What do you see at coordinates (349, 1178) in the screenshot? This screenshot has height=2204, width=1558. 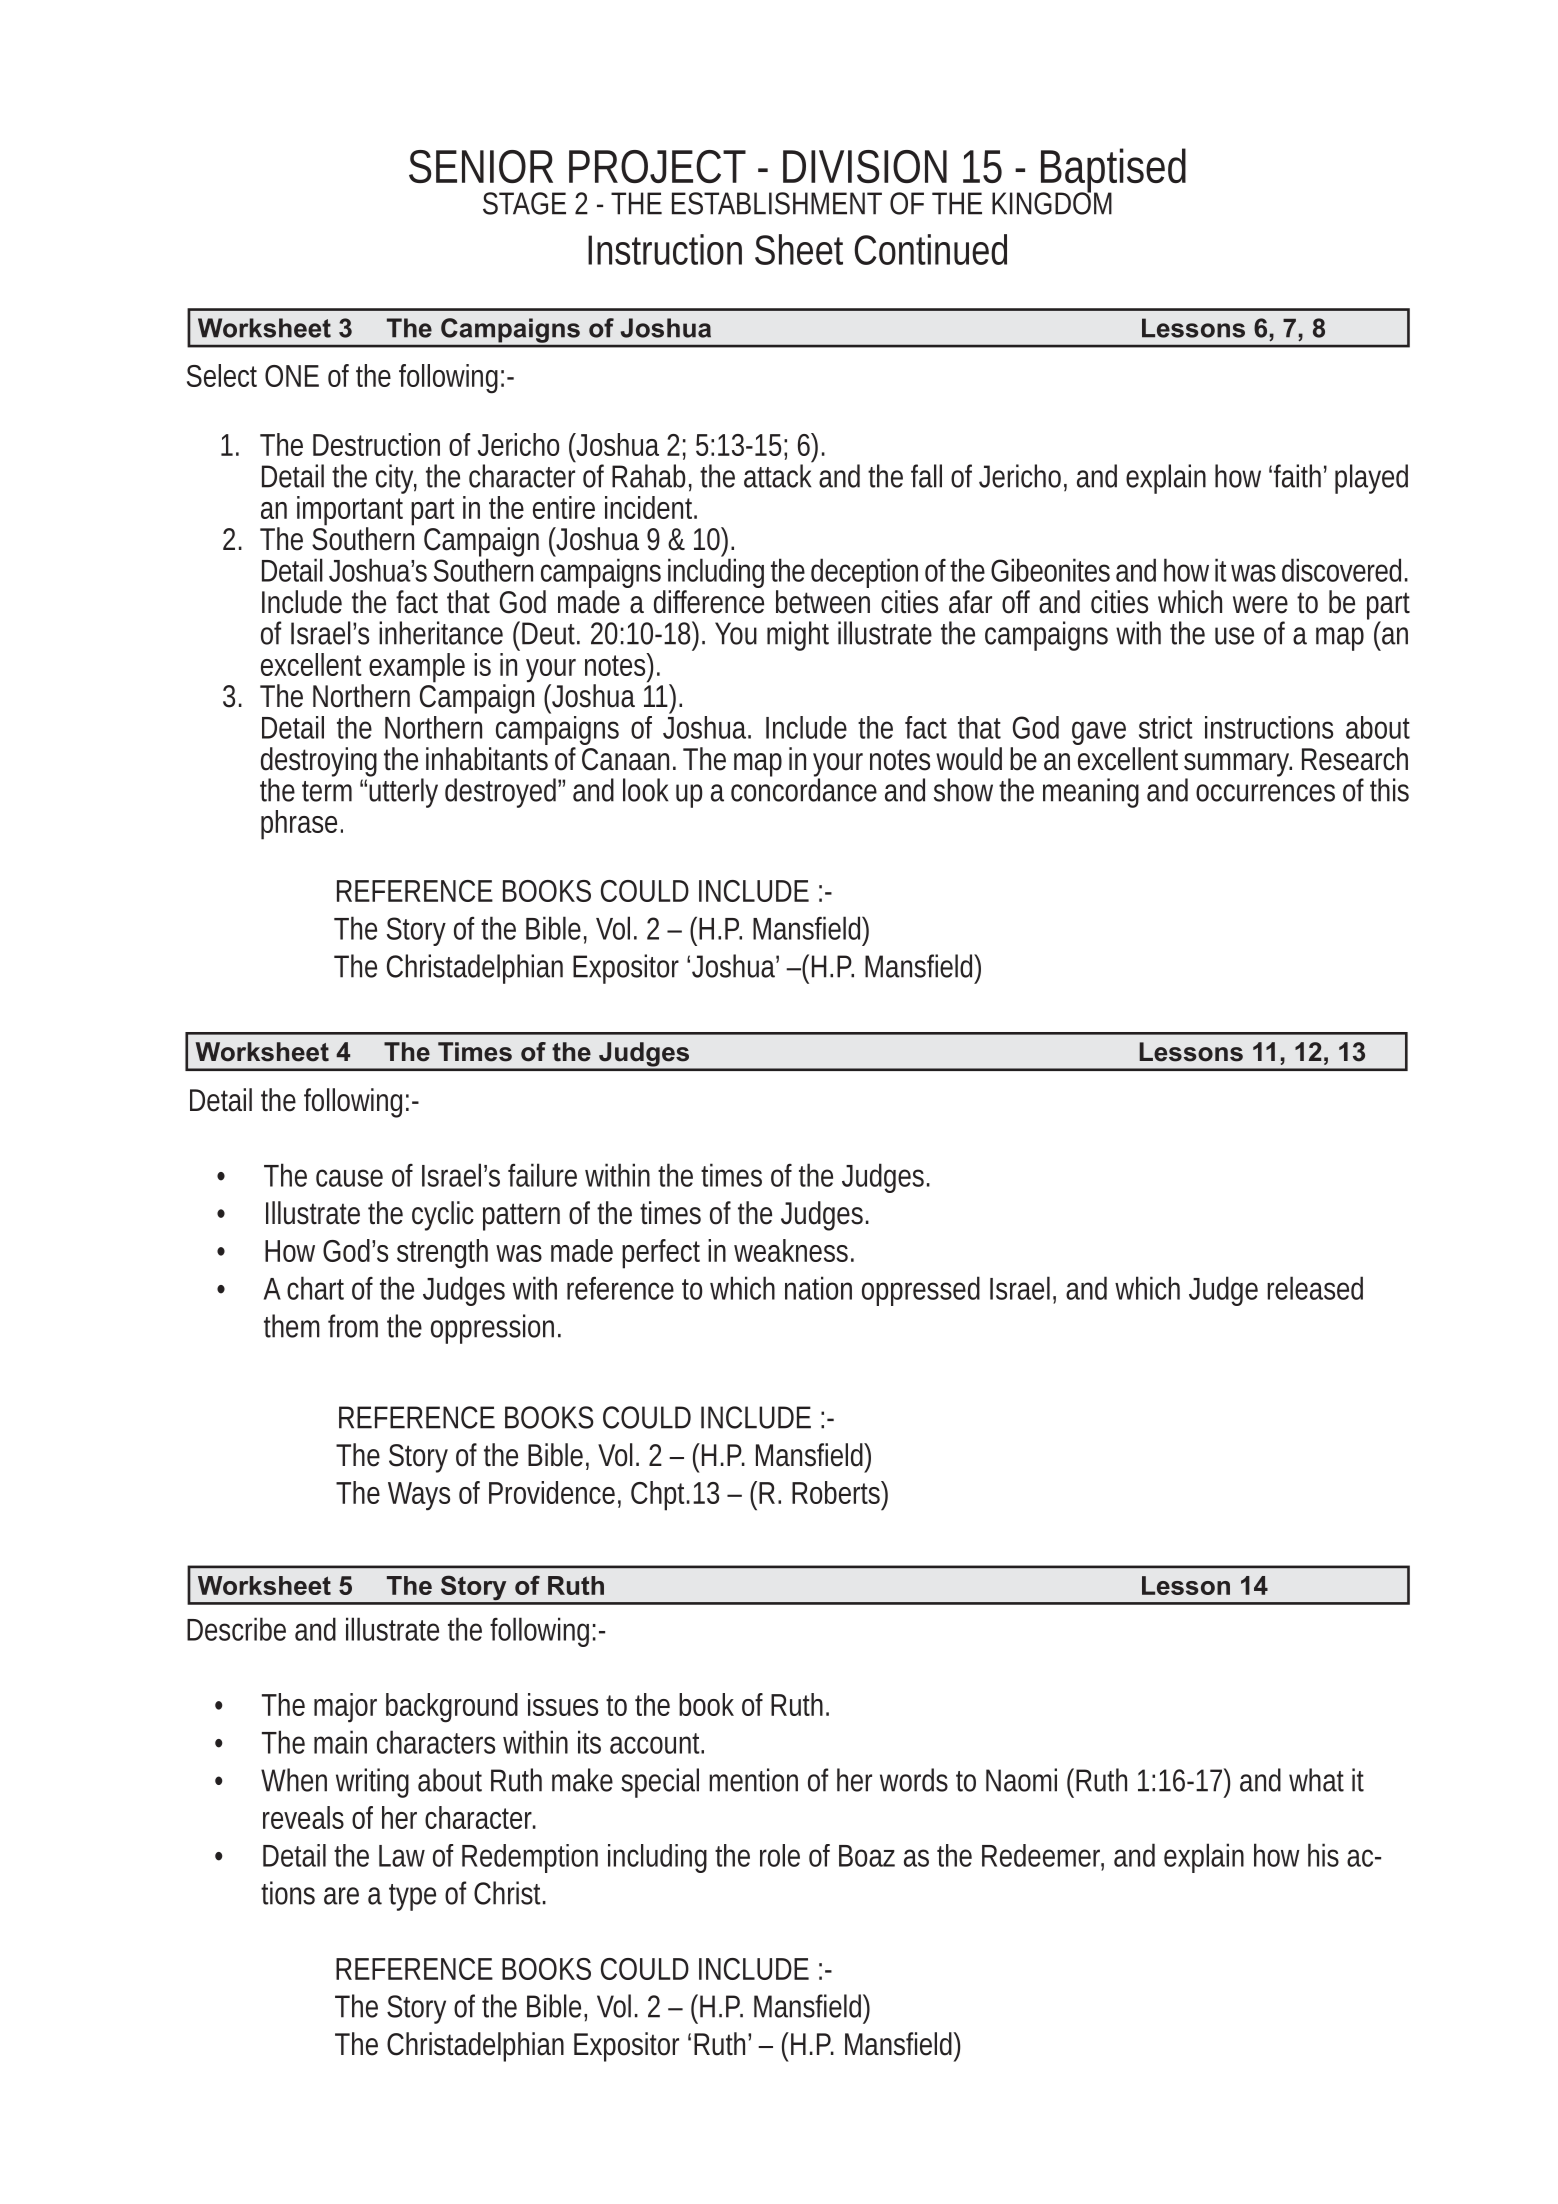 I see `cause` at bounding box center [349, 1178].
